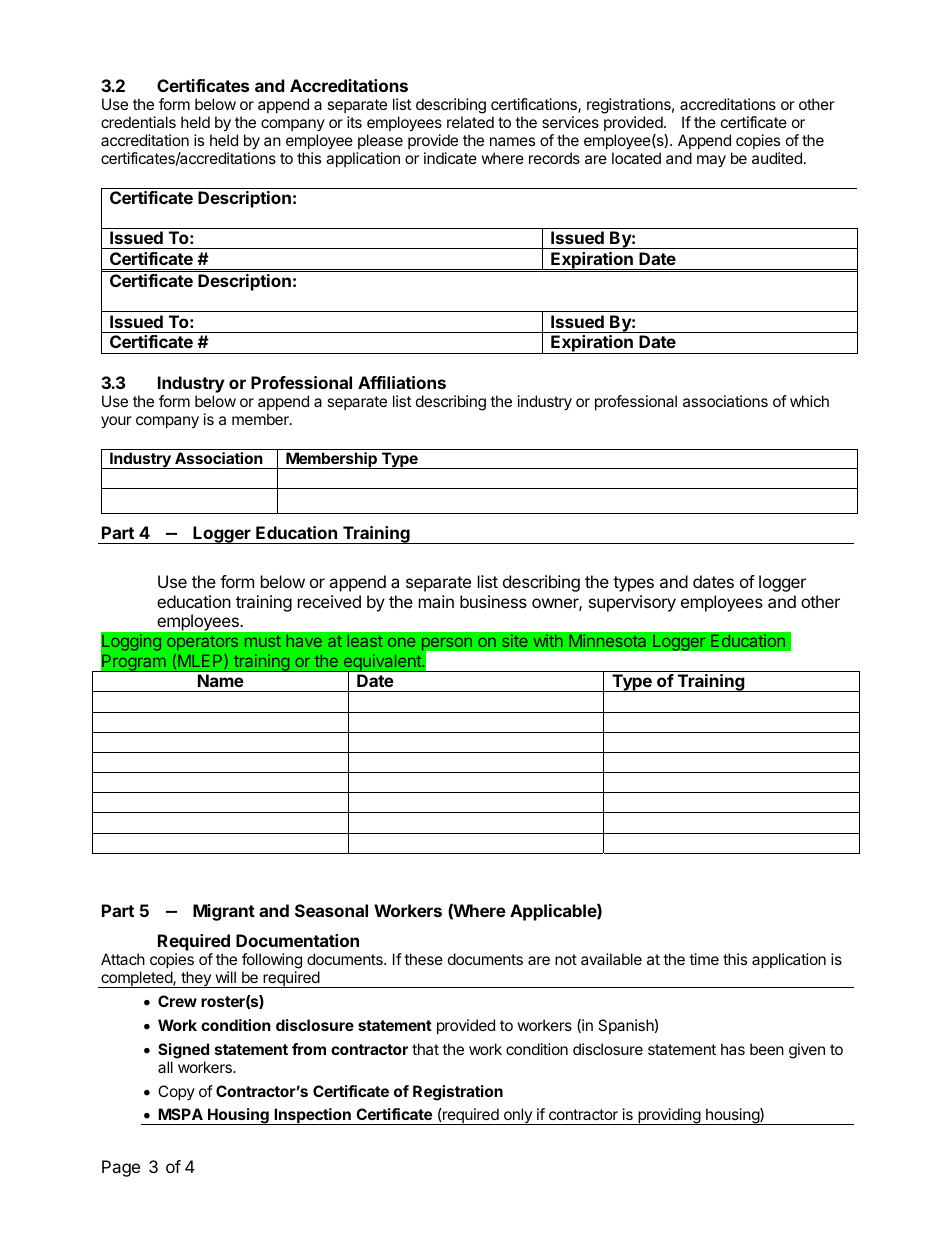  What do you see at coordinates (470, 122) in the page?
I see `related` at bounding box center [470, 122].
